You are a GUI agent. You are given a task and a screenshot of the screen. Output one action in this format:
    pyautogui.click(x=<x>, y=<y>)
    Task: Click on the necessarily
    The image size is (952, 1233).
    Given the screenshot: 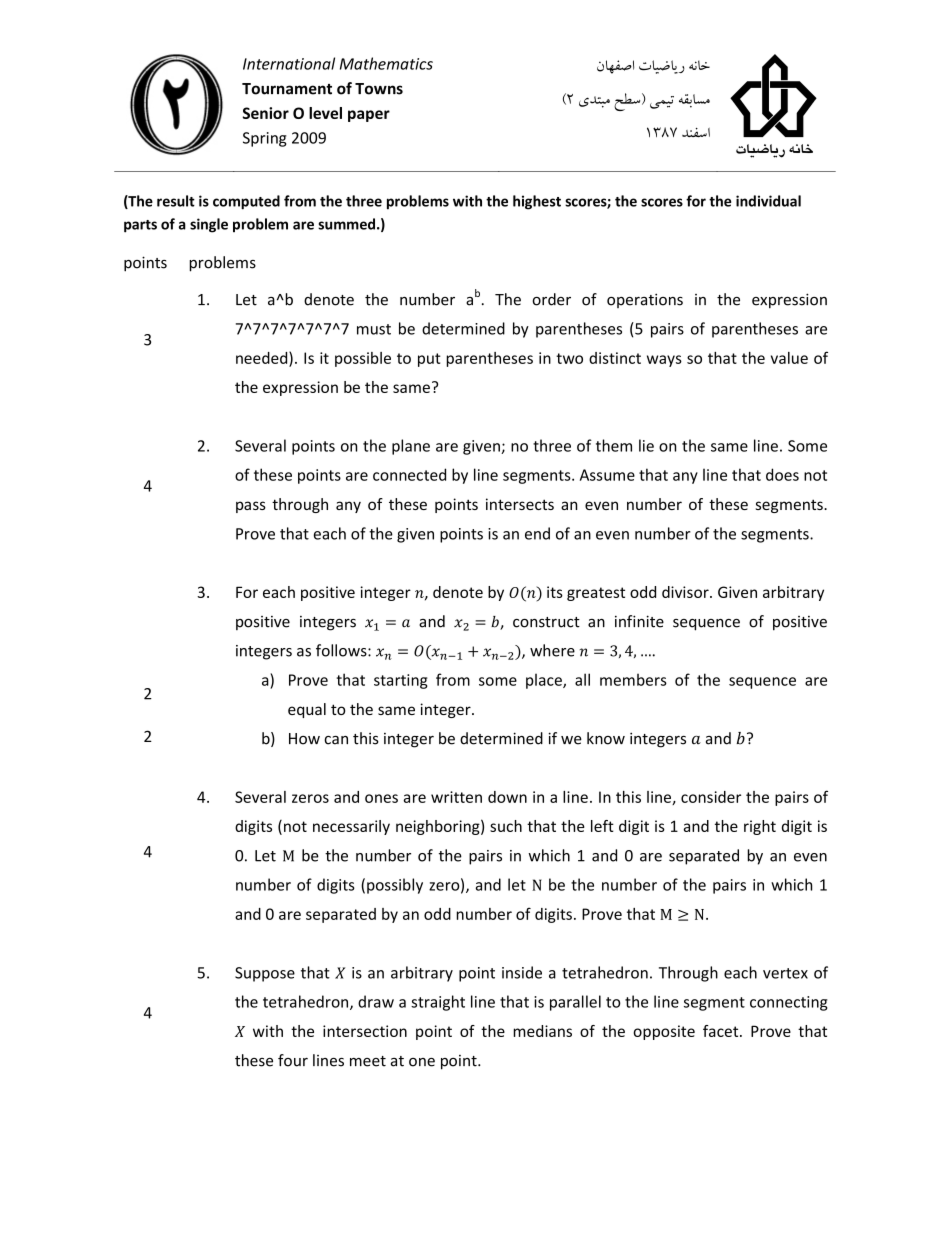 What is the action you would take?
    pyautogui.click(x=351, y=827)
